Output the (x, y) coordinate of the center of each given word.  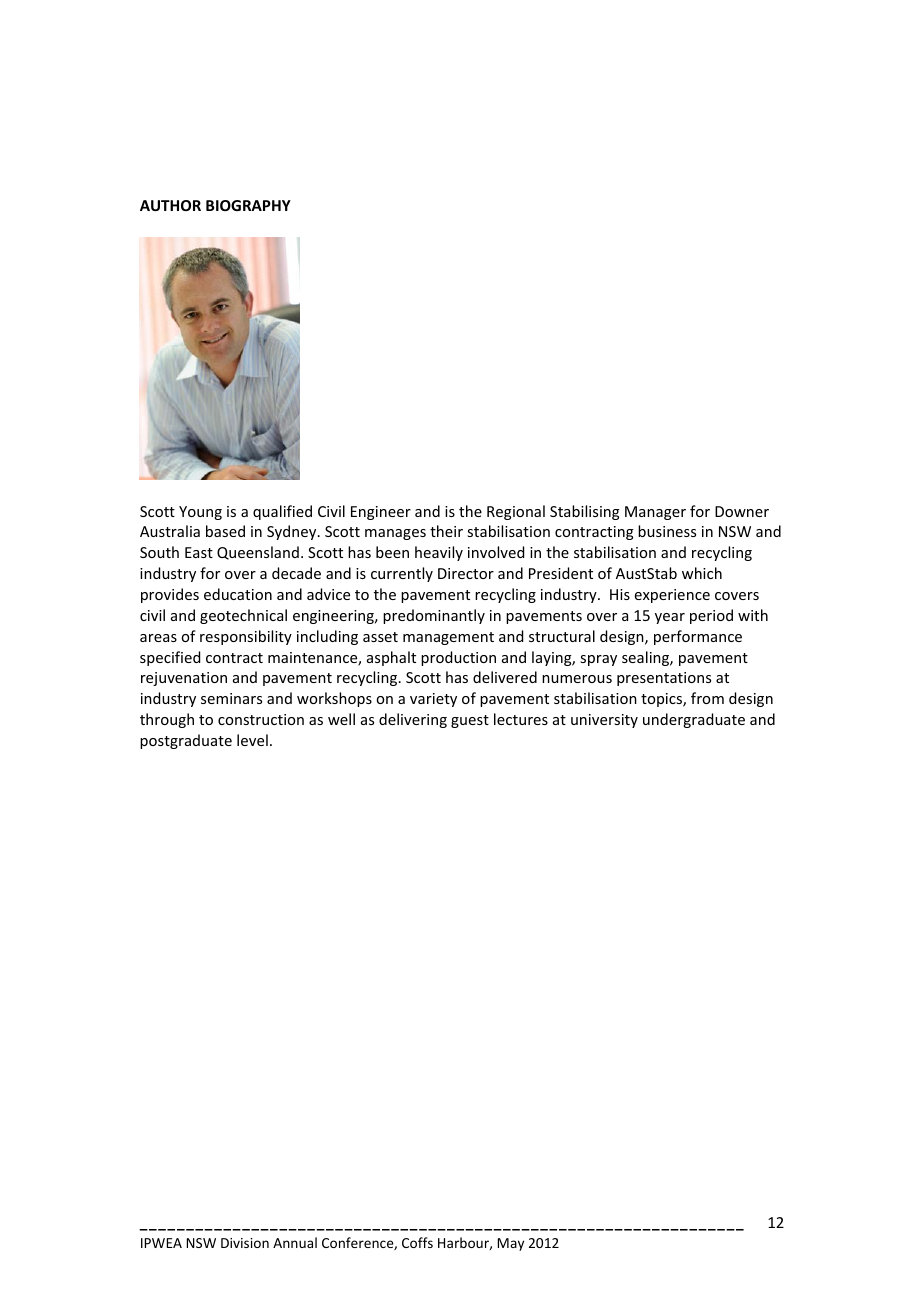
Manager (655, 513)
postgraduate (186, 741)
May (511, 1244)
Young (200, 513)
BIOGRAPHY (248, 205)
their (446, 531)
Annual (295, 1242)
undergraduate (694, 720)
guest (470, 721)
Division (245, 1243)
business (667, 531)
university (604, 721)
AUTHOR (170, 205)
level (252, 740)
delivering (413, 720)
